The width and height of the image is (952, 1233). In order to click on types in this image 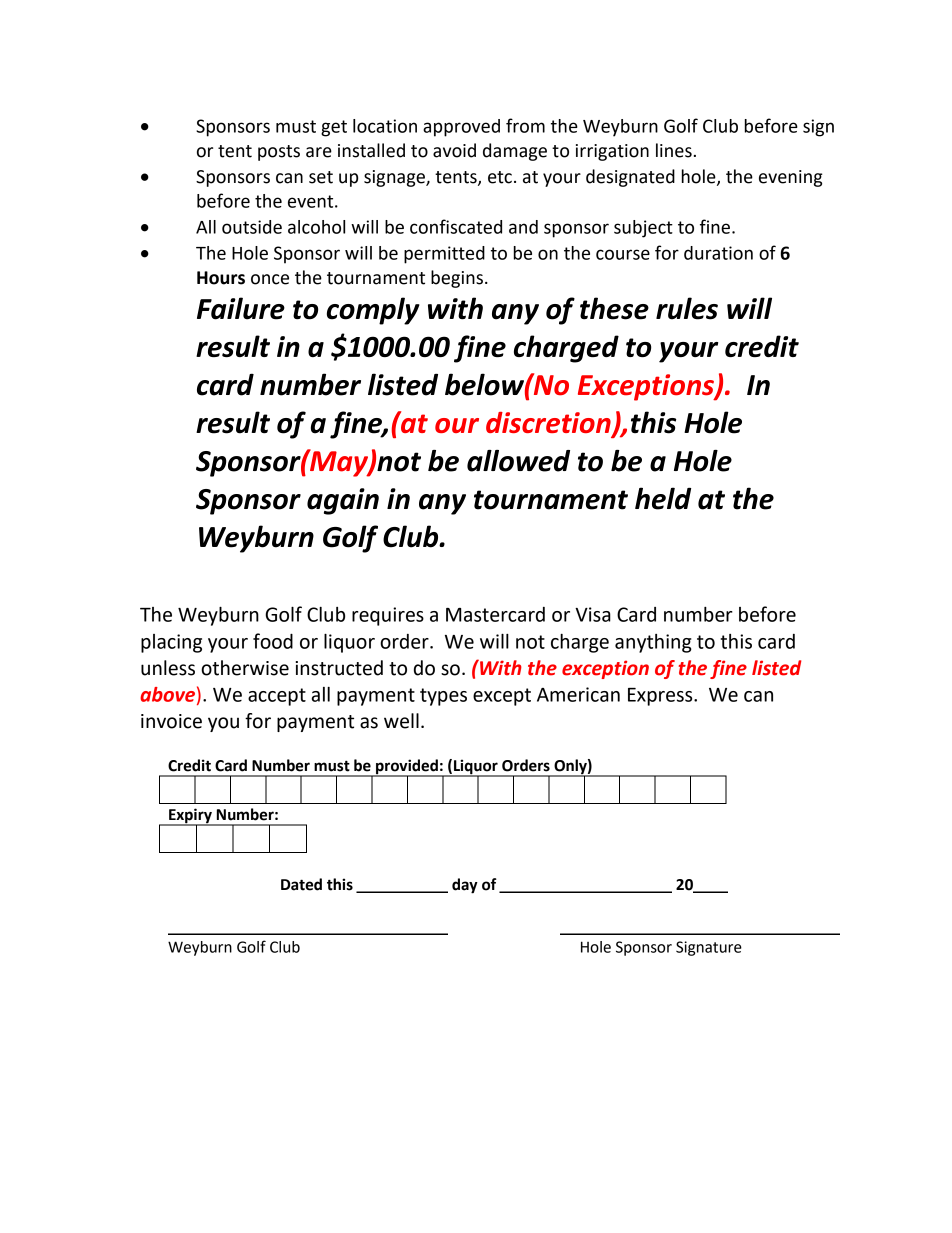, I will do `click(443, 697)`.
